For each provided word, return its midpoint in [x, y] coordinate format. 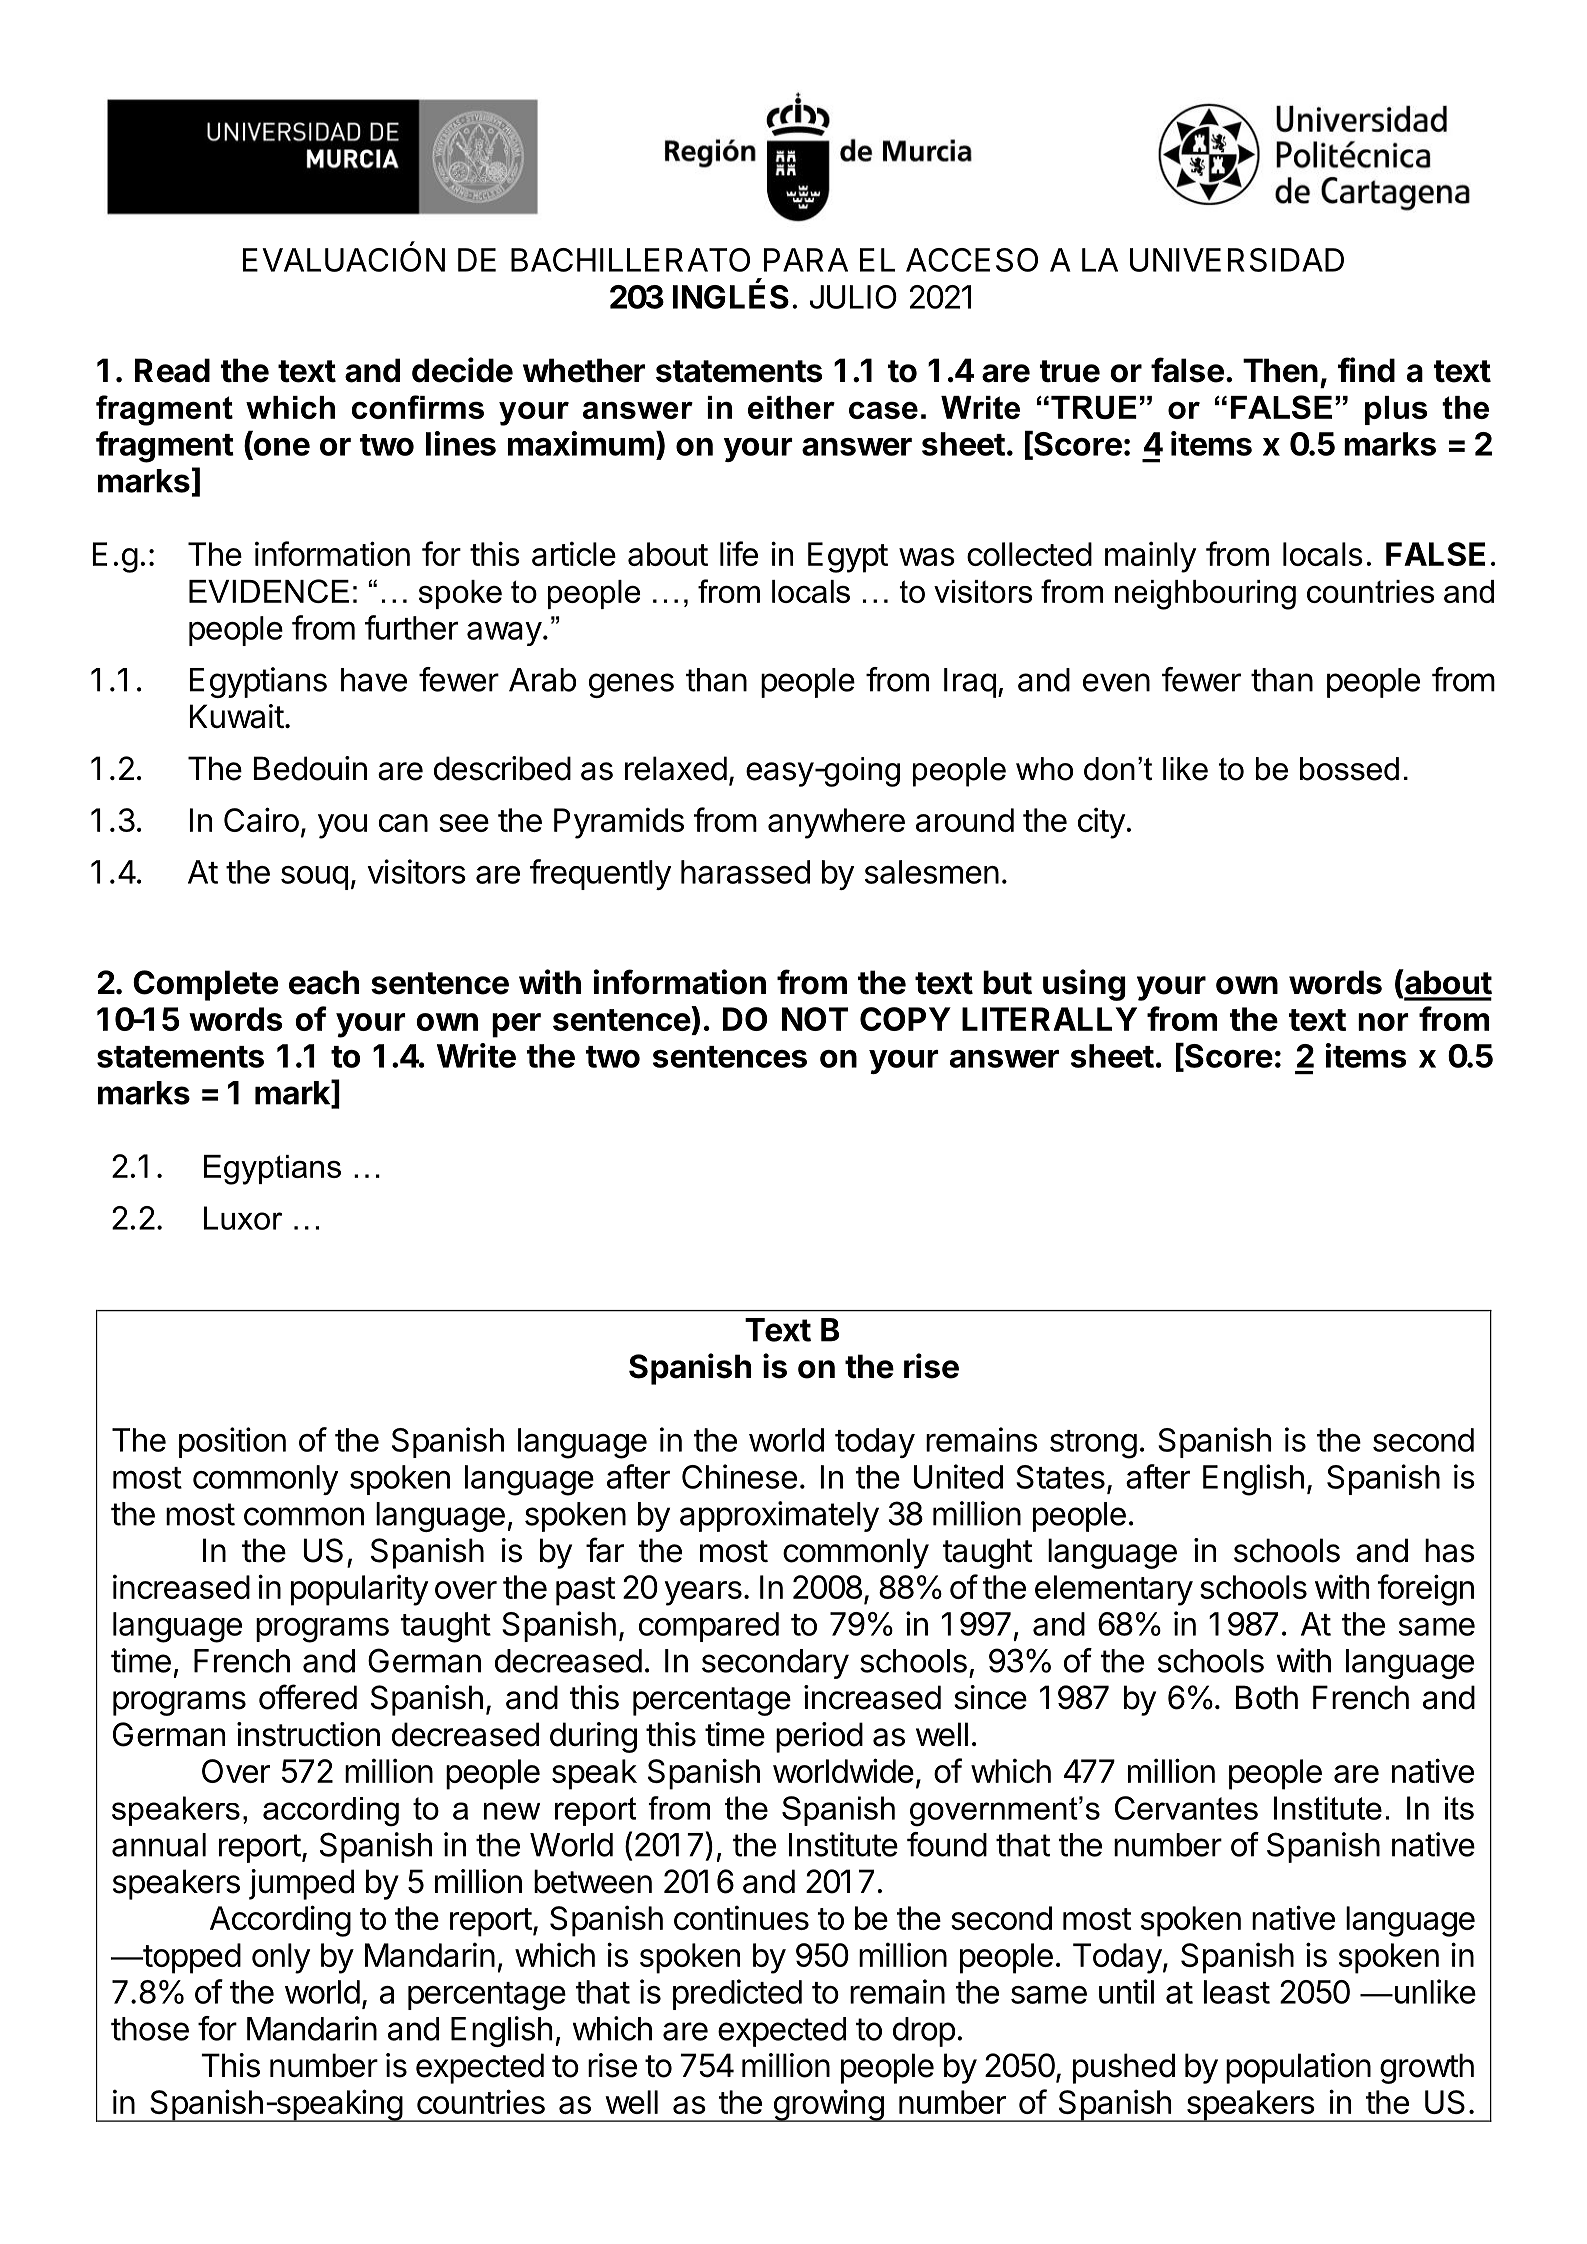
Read [172, 370]
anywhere [836, 823]
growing [828, 2105]
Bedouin [310, 768]
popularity [359, 1590]
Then [1280, 370]
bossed [1349, 769]
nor [1383, 1022]
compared [709, 1627]
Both [1267, 1697]
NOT [815, 1019]
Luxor [243, 1218]
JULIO [853, 297]
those [150, 2029]
